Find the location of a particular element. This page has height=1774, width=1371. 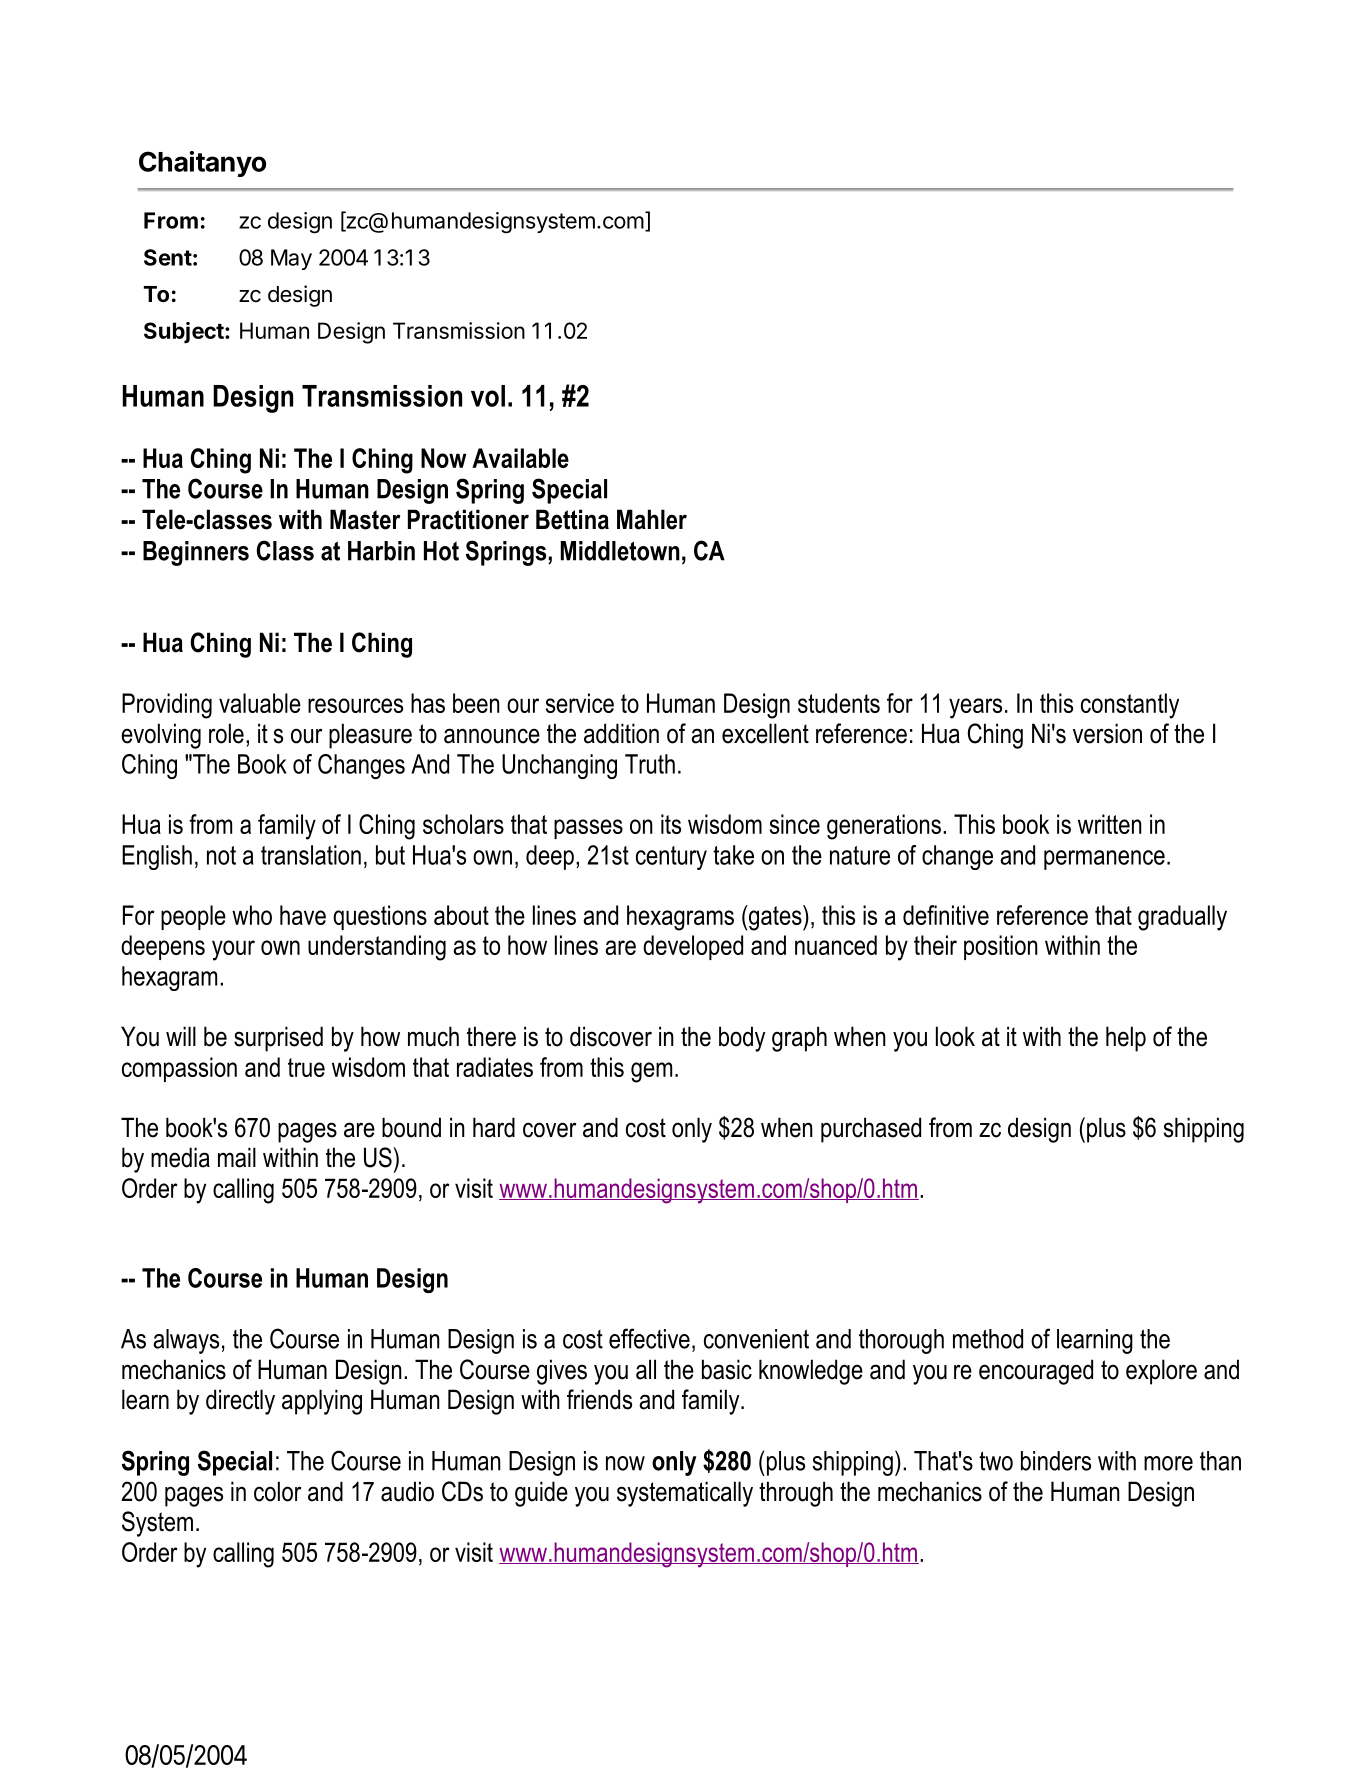

permanence is located at coordinates (1104, 860).
